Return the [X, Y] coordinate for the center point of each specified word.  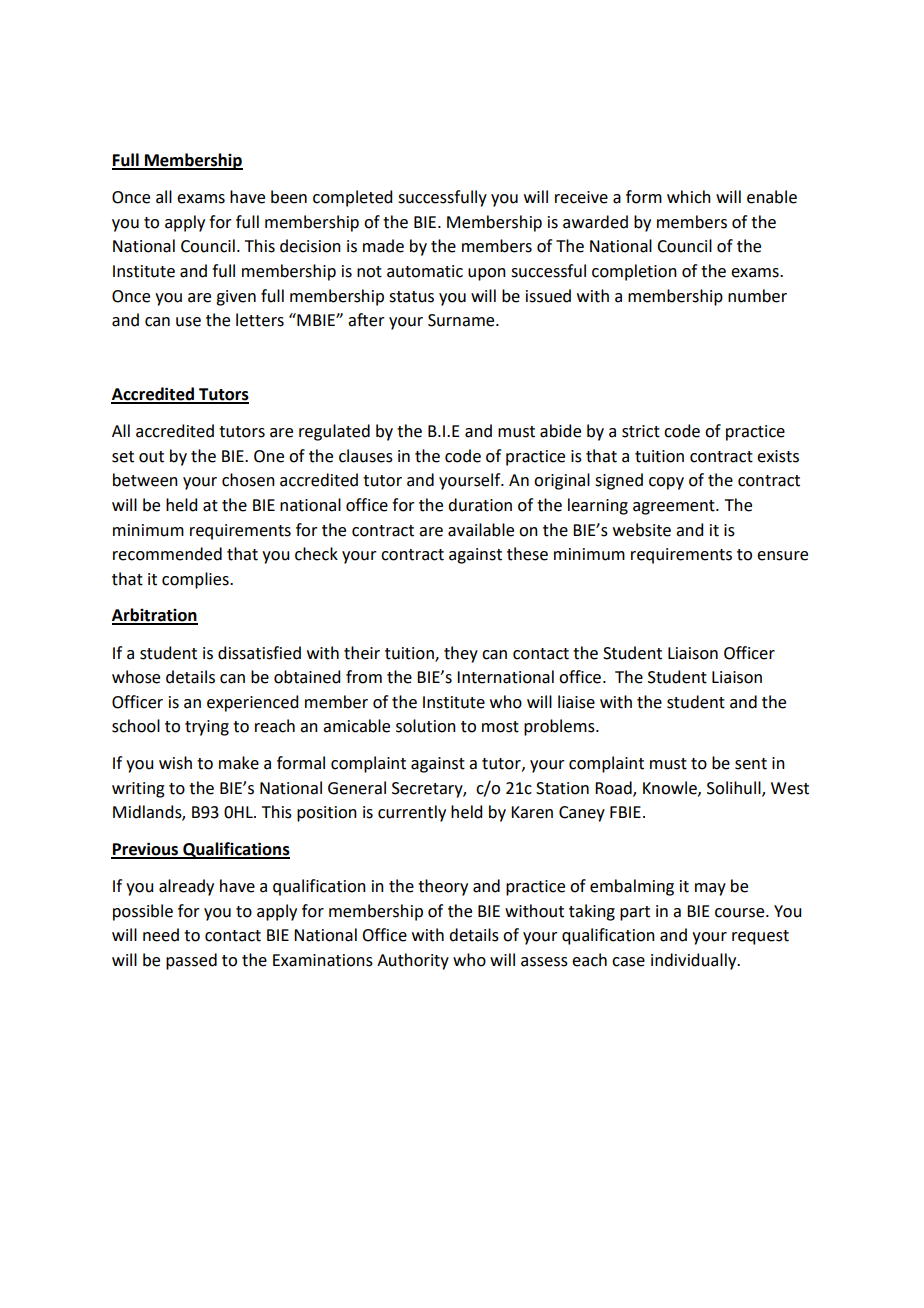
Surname [462, 320]
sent [751, 764]
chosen [248, 480]
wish [175, 763]
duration [480, 505]
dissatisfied [259, 653]
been [289, 197]
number [757, 296]
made [383, 246]
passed [191, 961]
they [461, 654]
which [689, 197]
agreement [675, 507]
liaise [576, 702]
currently [412, 813]
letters [260, 320]
